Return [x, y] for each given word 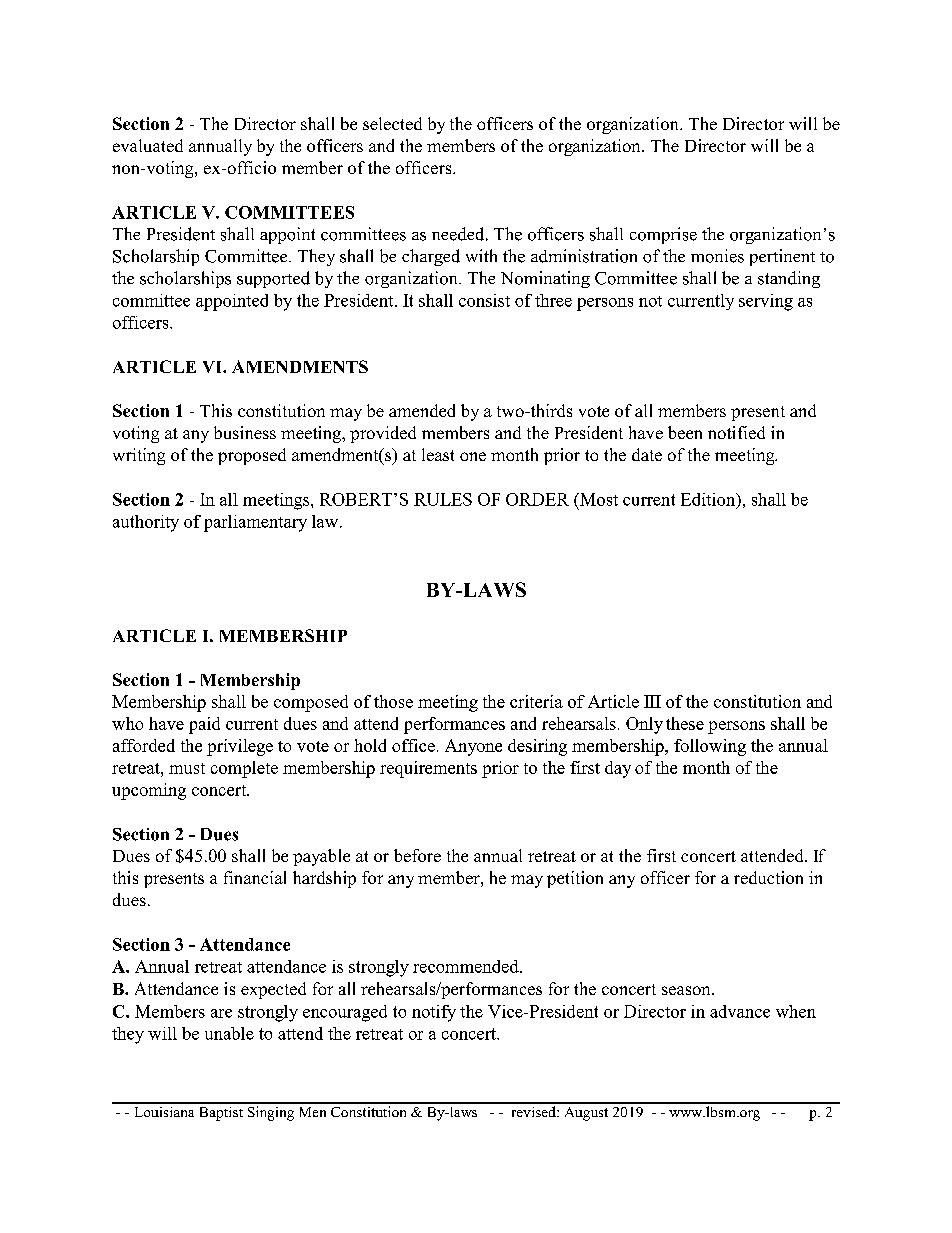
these [685, 723]
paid [204, 725]
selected [392, 123]
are [221, 1013]
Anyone [473, 747]
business [245, 432]
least [438, 454]
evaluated [148, 145]
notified [736, 432]
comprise [663, 235]
